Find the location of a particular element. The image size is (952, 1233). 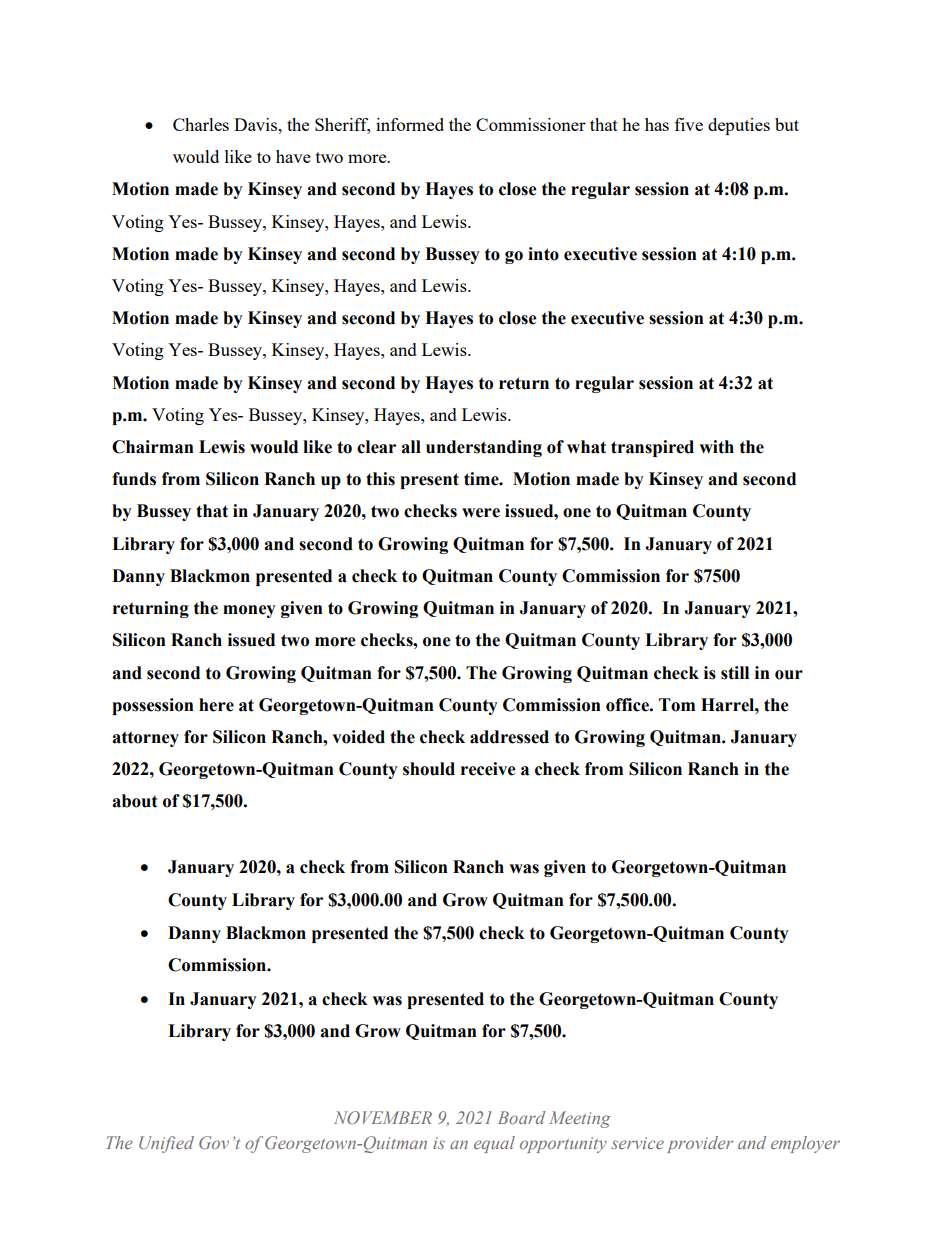

Charles is located at coordinates (201, 124).
